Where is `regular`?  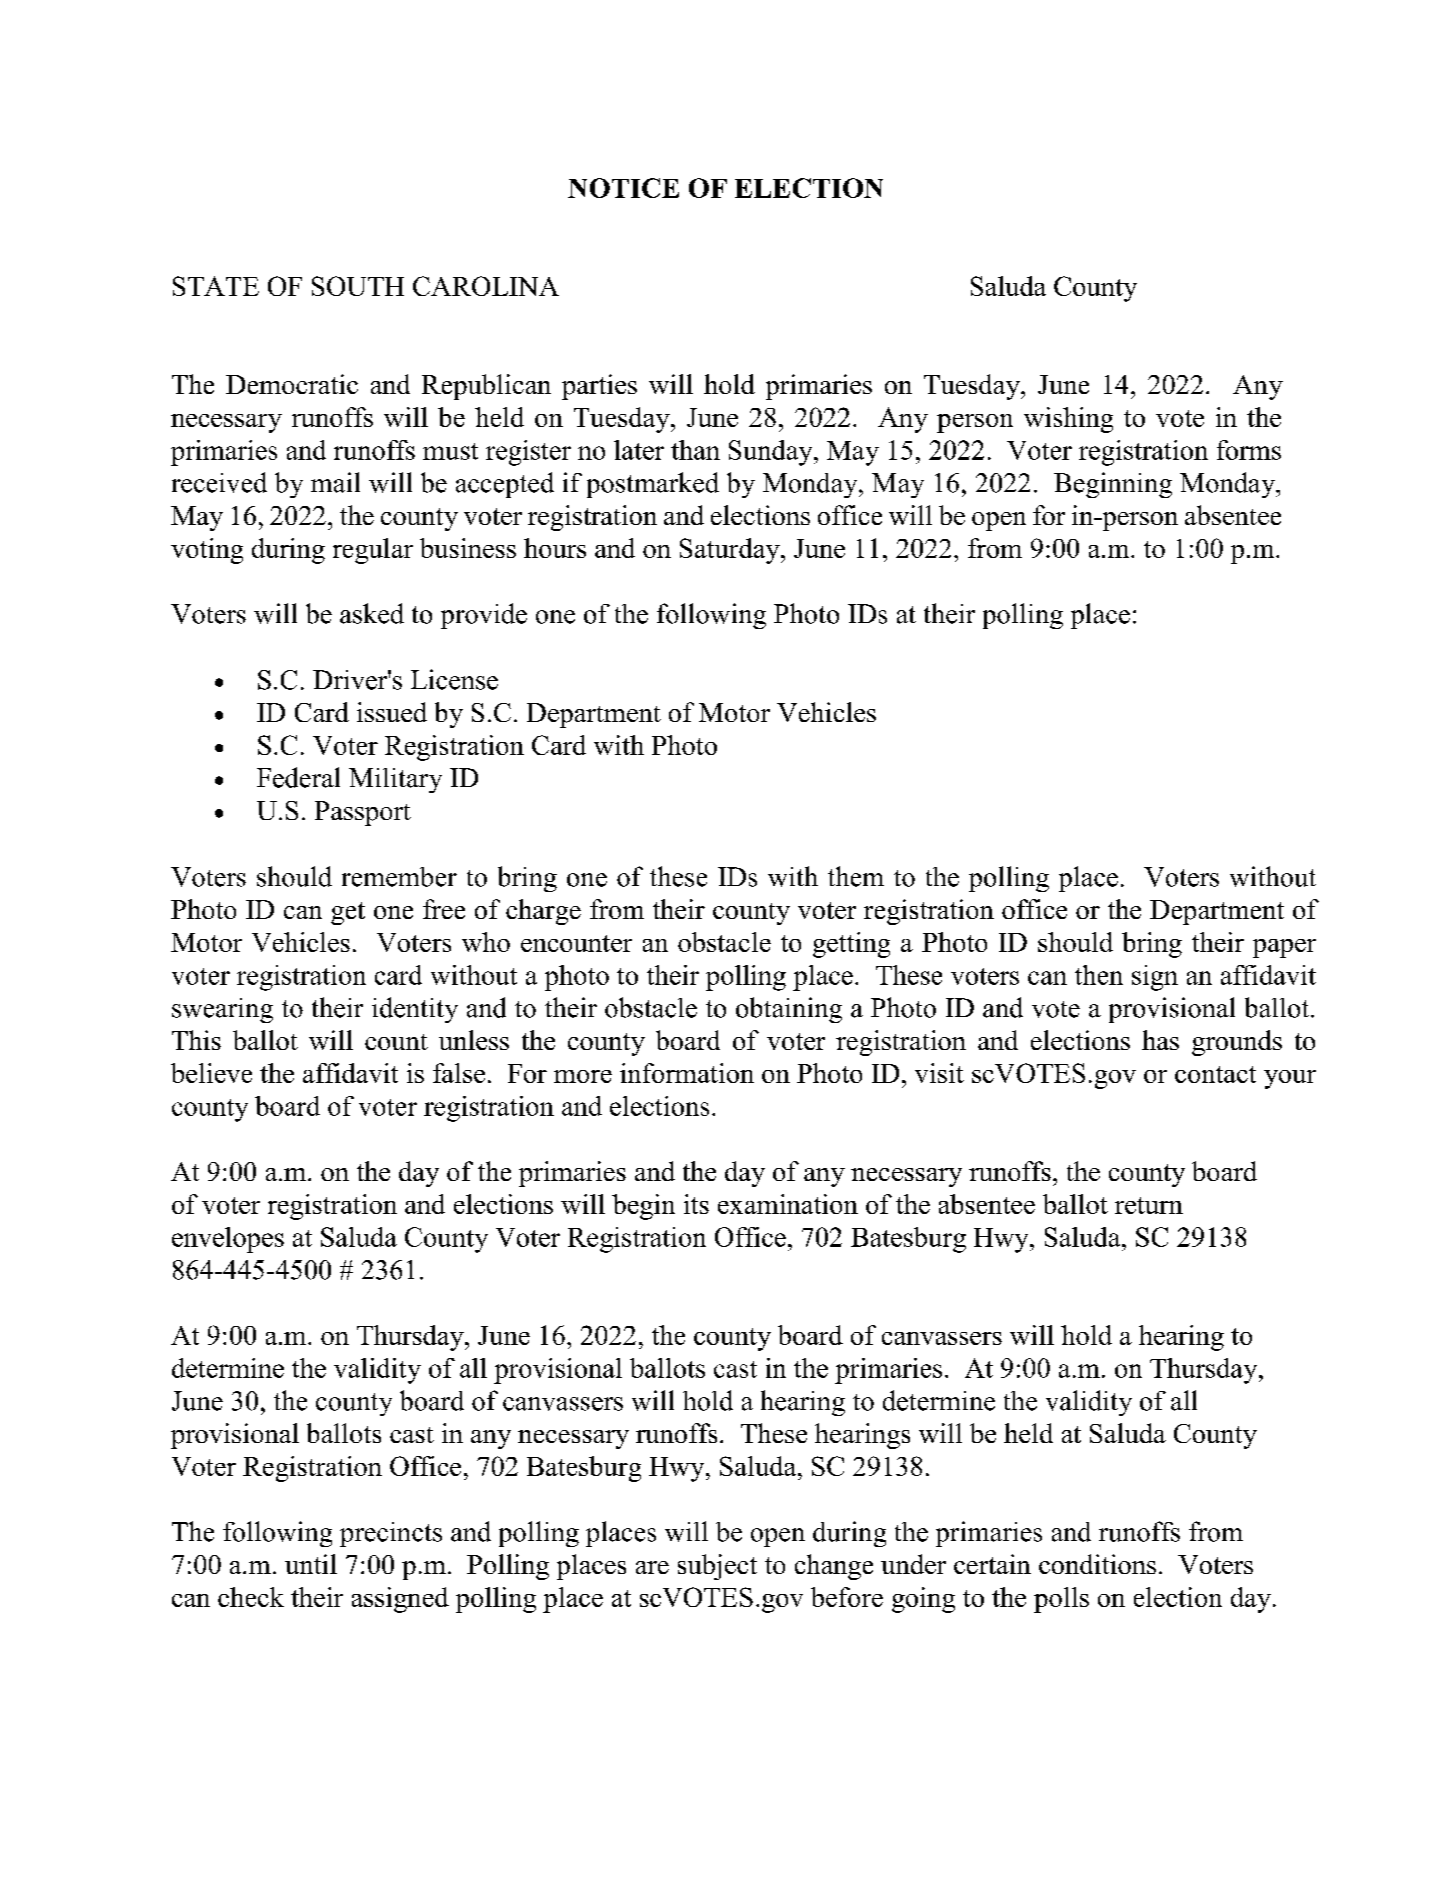 regular is located at coordinates (373, 551).
